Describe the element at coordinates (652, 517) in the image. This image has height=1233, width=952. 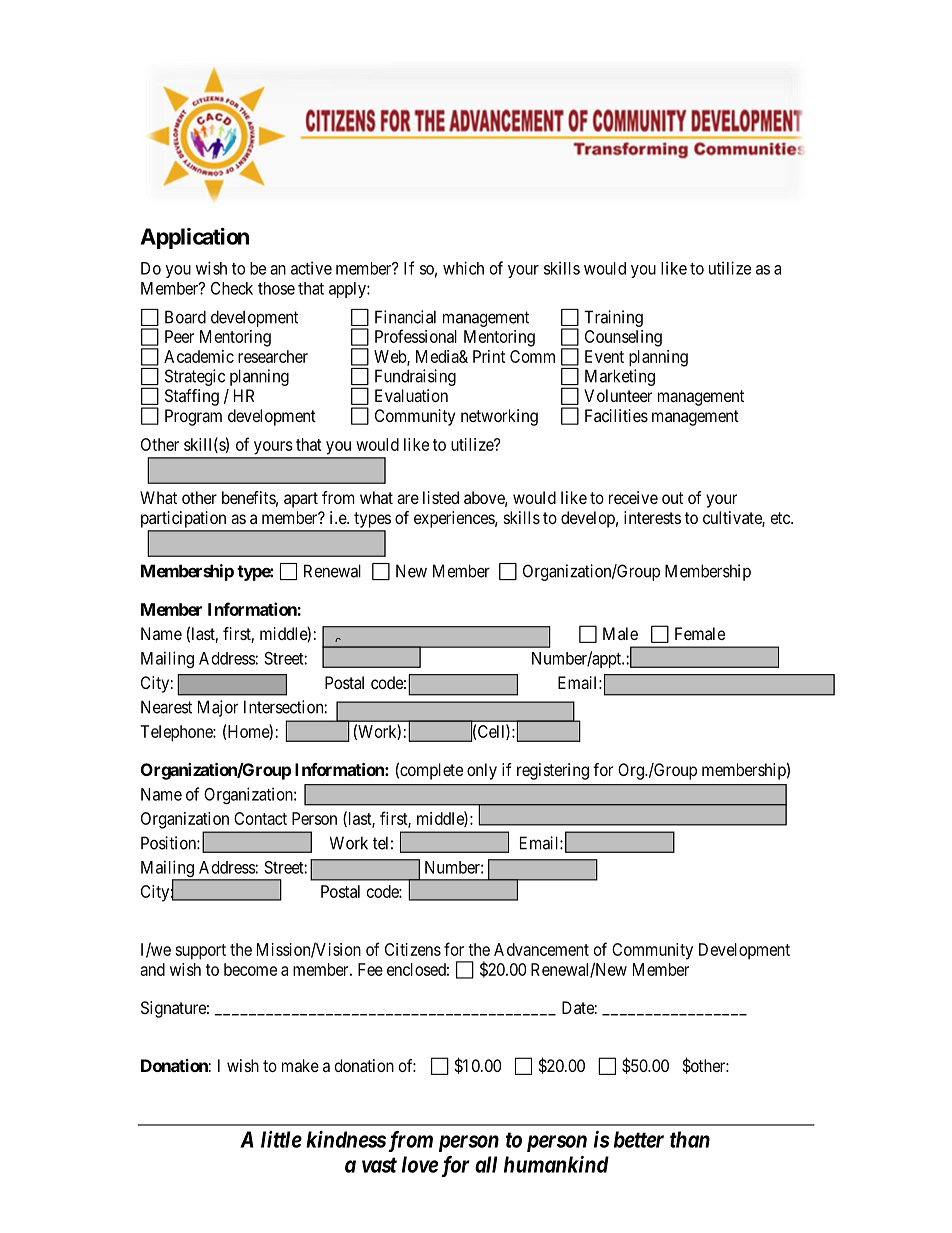
I see `interests` at that location.
